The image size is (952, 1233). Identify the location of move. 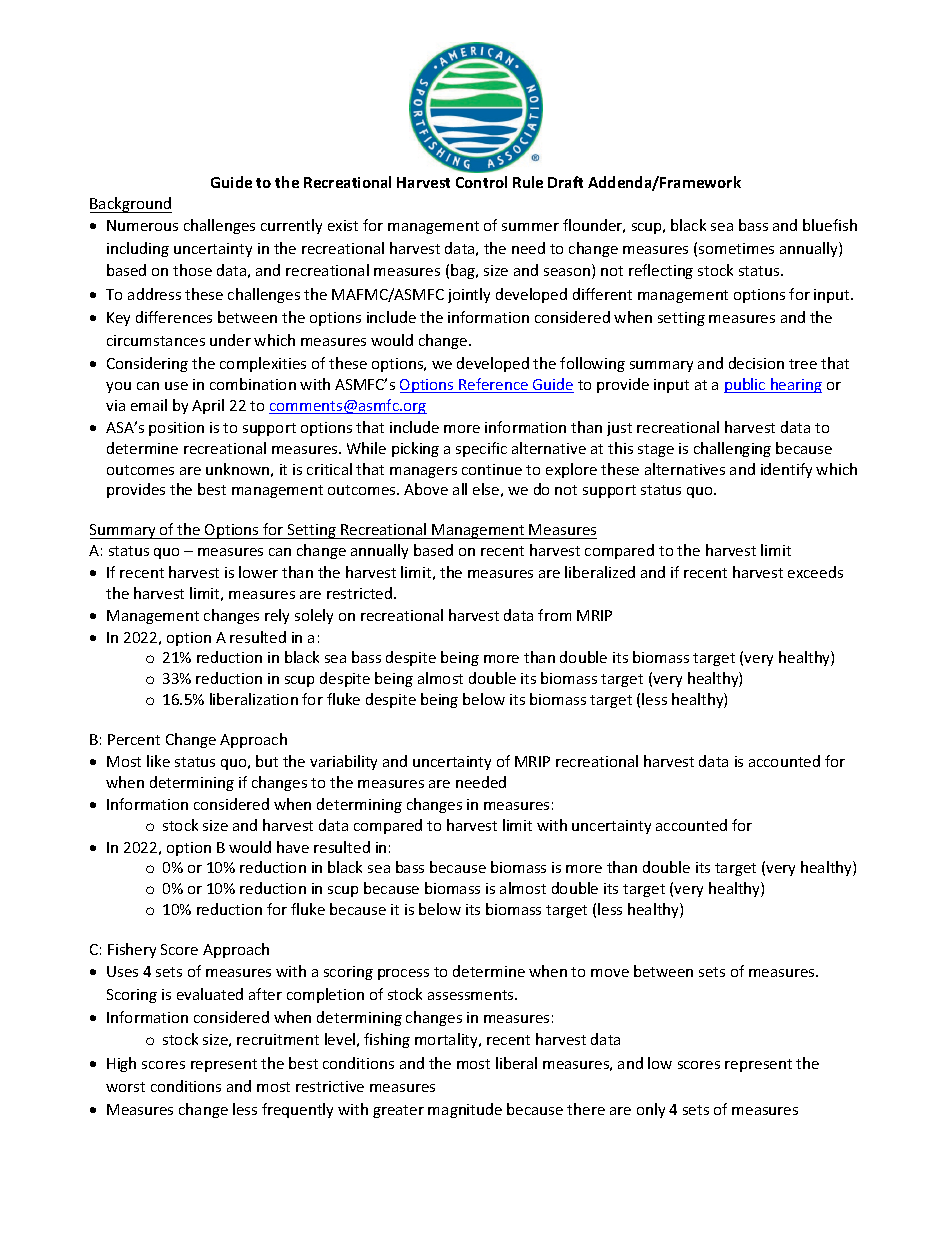
(610, 973).
